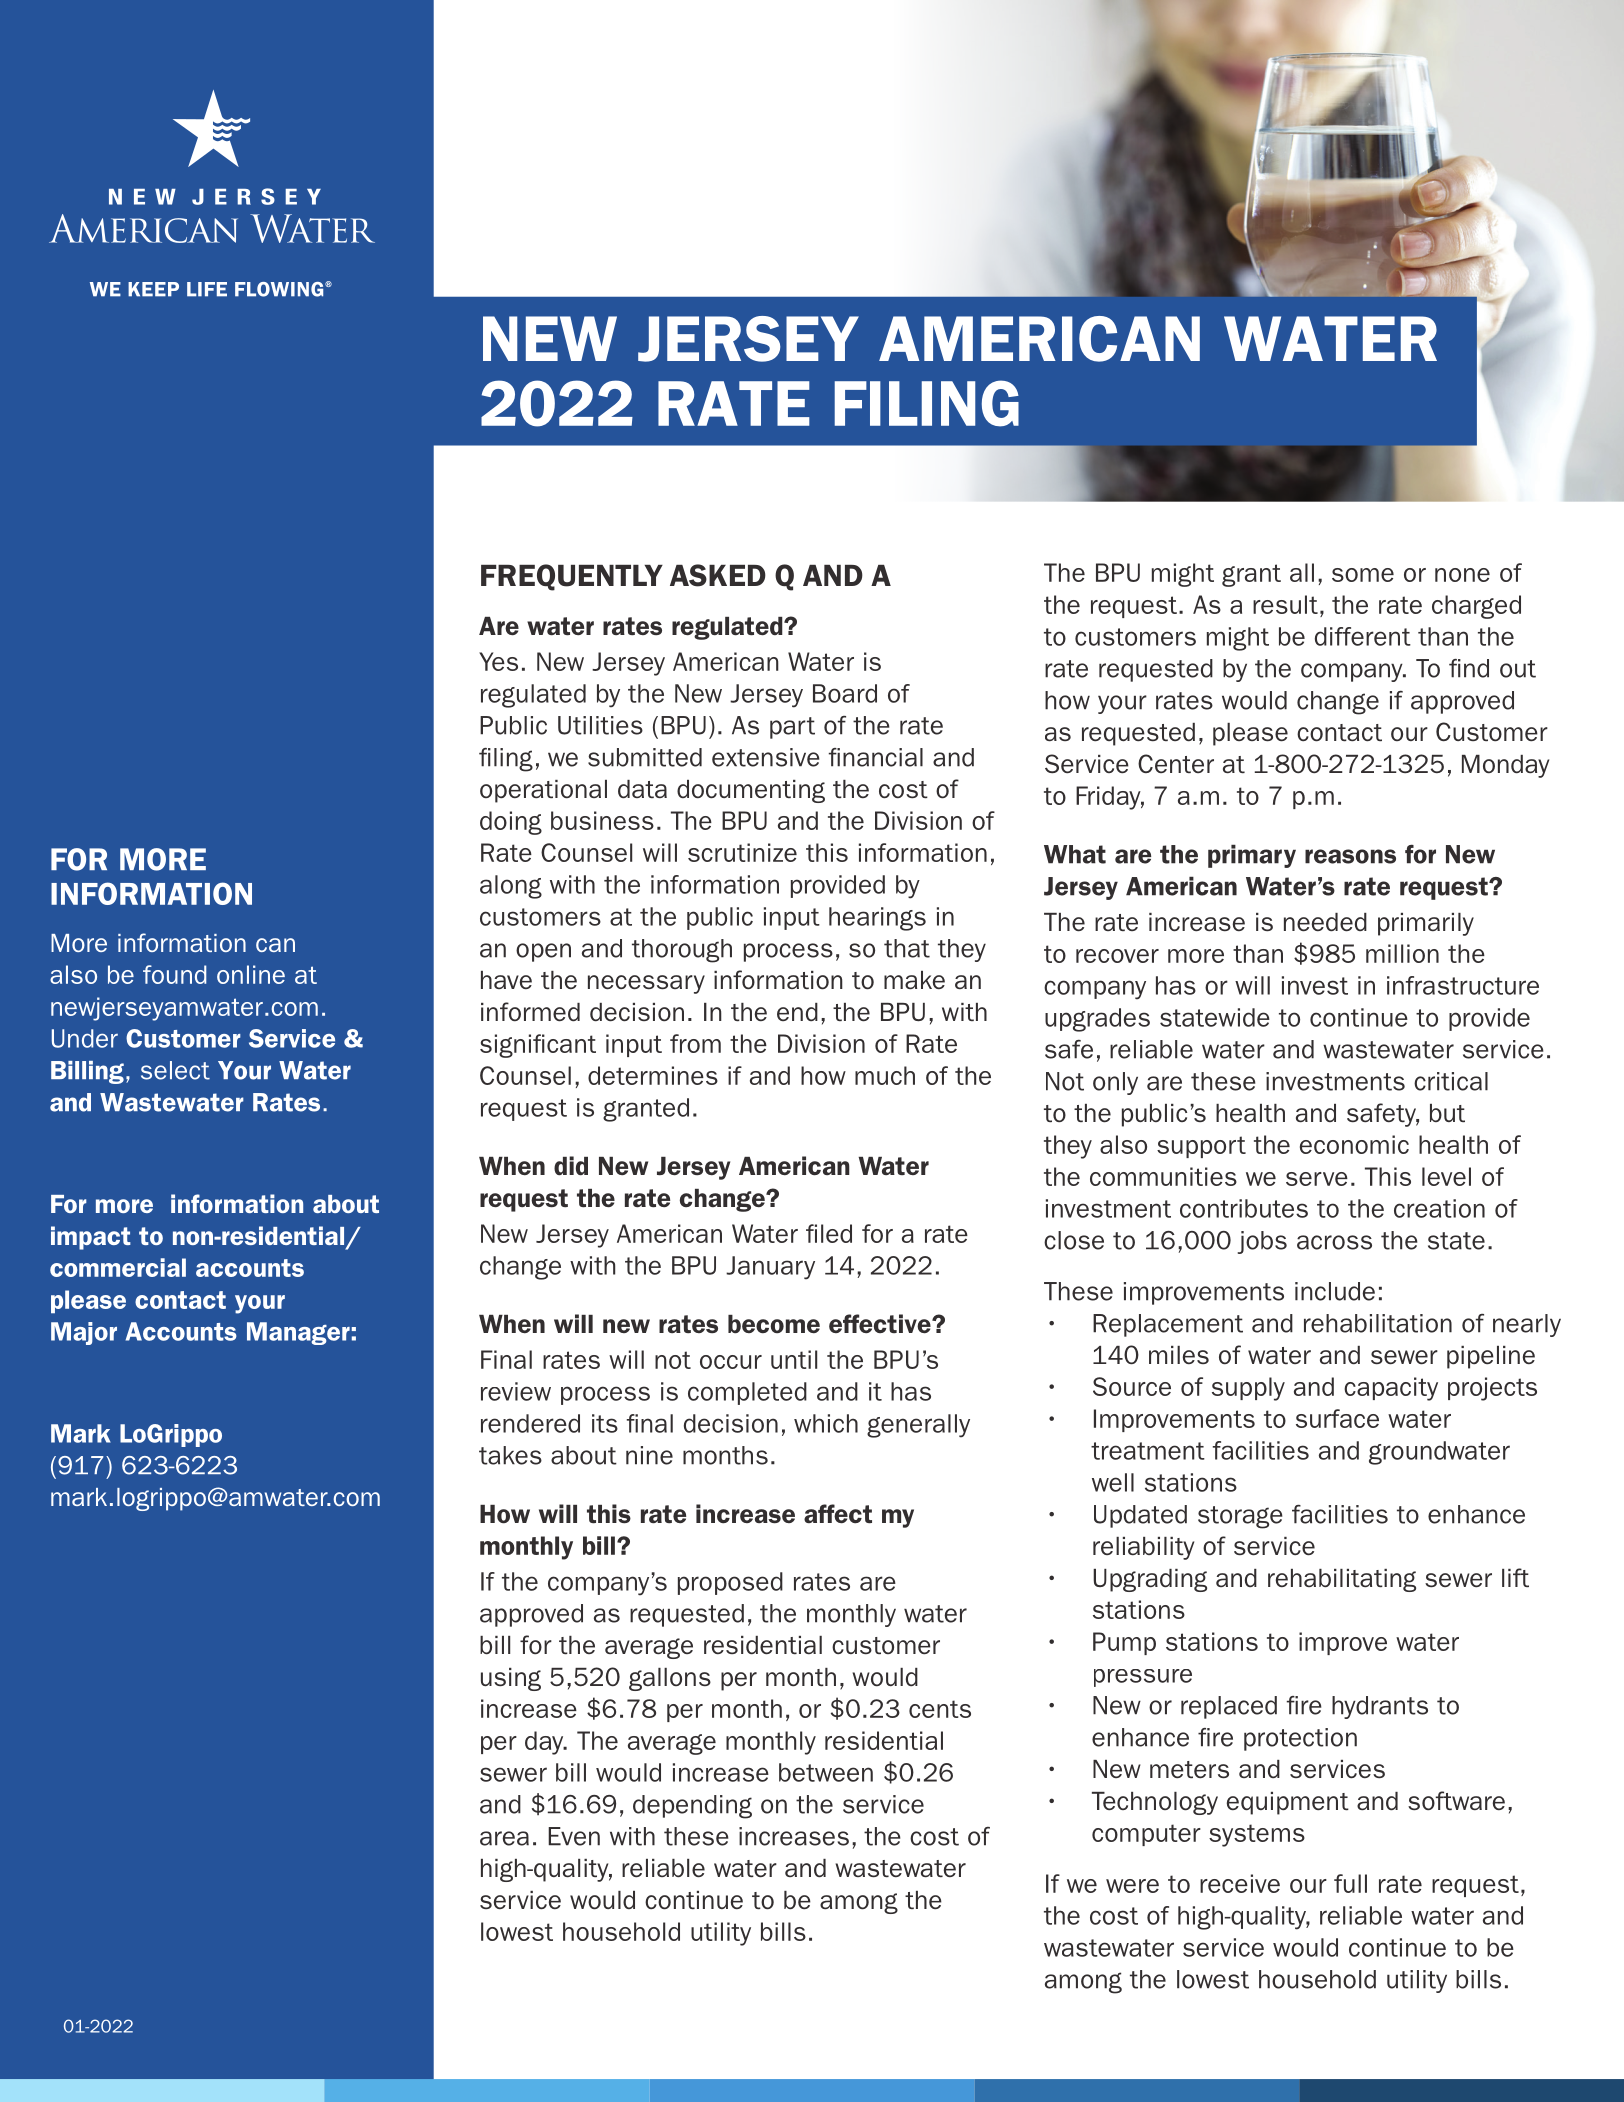 The height and width of the screenshot is (2102, 1624). I want to click on different, so click(1363, 636).
